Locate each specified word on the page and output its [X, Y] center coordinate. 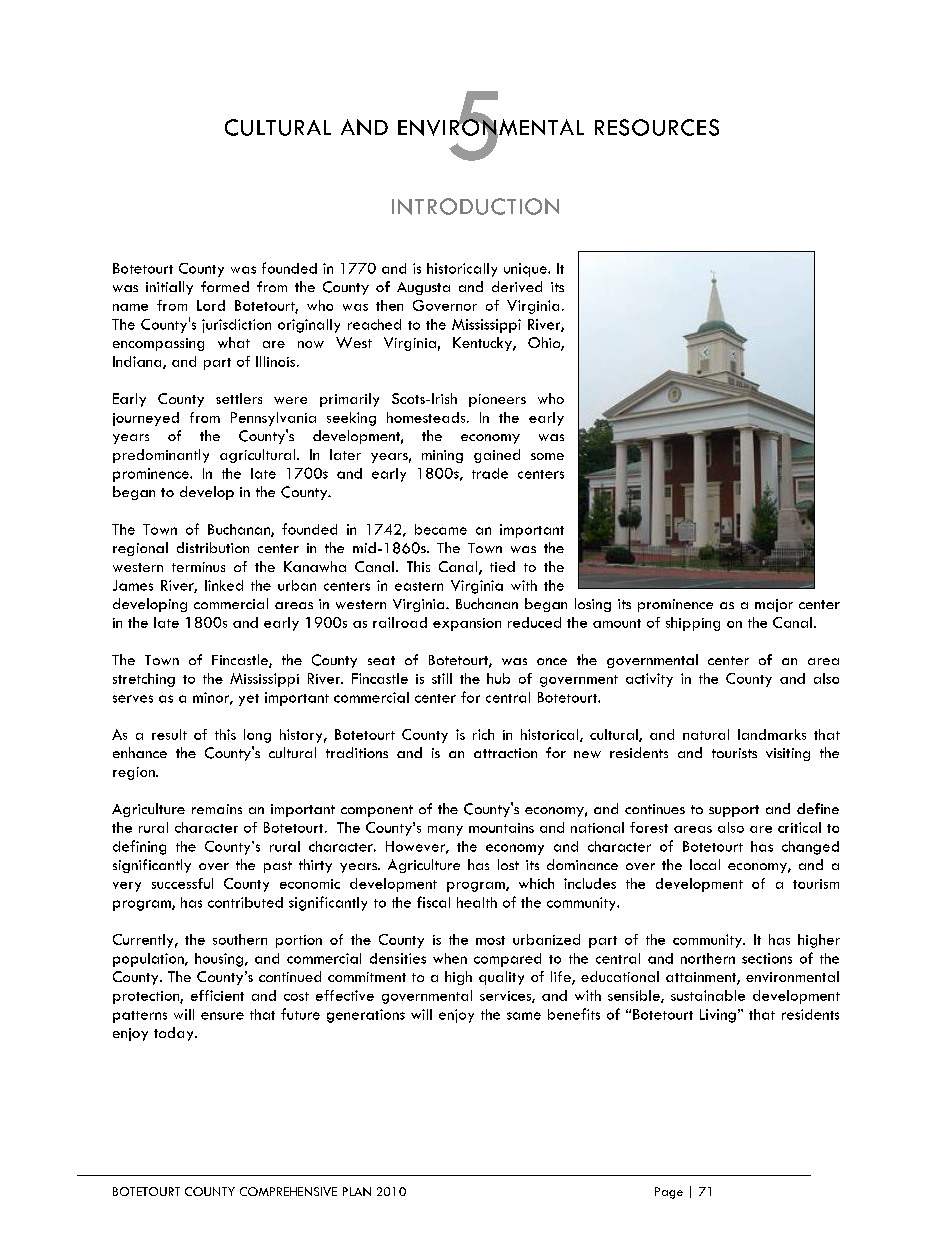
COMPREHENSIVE [288, 1191]
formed [225, 286]
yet [249, 700]
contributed [245, 902]
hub [498, 678]
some [547, 456]
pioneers [497, 400]
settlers [239, 398]
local [705, 864]
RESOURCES [657, 127]
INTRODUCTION [475, 206]
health [477, 902]
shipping [693, 624]
